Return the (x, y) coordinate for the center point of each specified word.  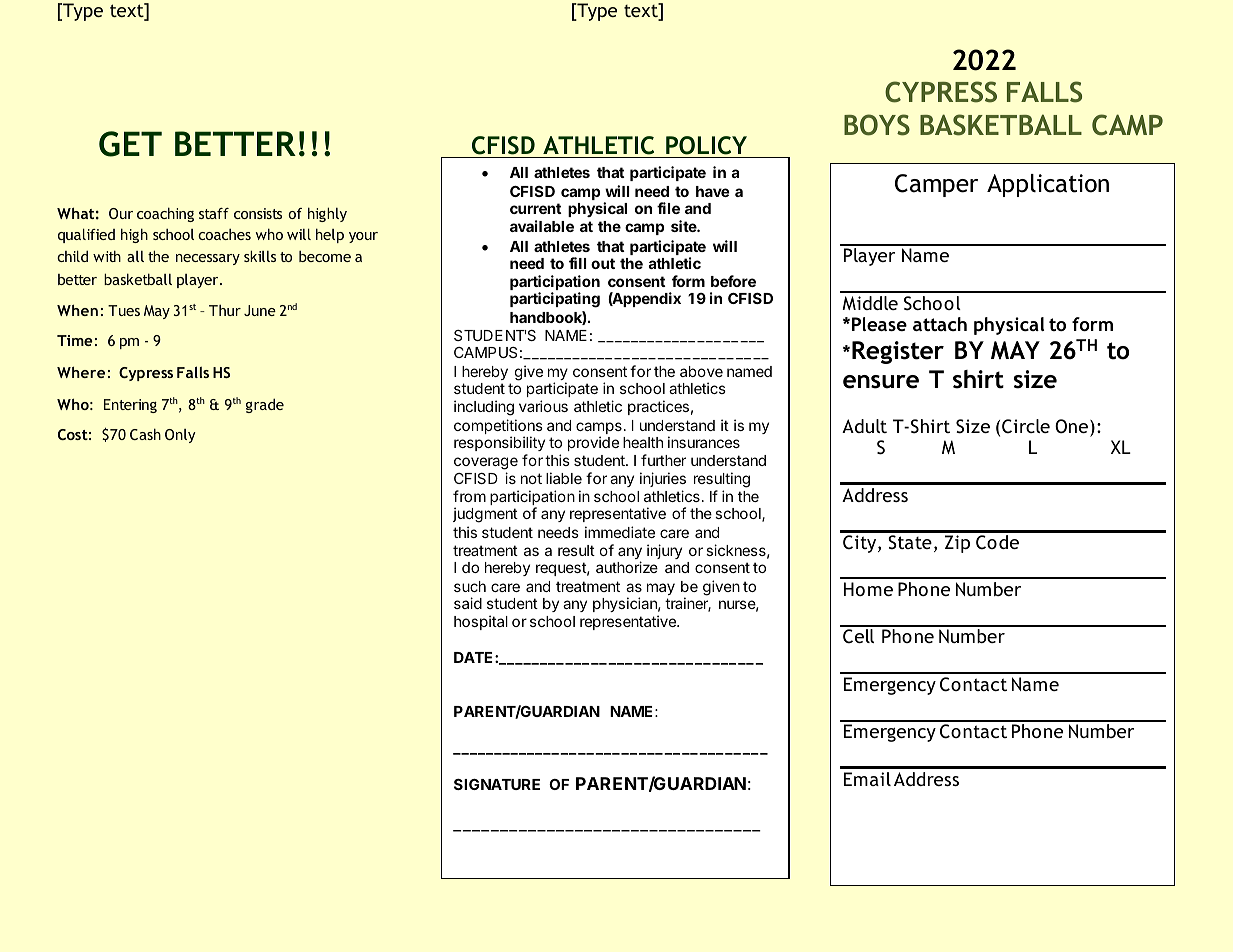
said (468, 603)
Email (867, 779)
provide (593, 443)
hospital (481, 622)
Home (868, 589)
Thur (225, 310)
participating (555, 300)
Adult (864, 426)
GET (130, 144)
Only (180, 436)
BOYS (877, 125)
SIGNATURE (497, 784)
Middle (870, 303)
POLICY (706, 145)
